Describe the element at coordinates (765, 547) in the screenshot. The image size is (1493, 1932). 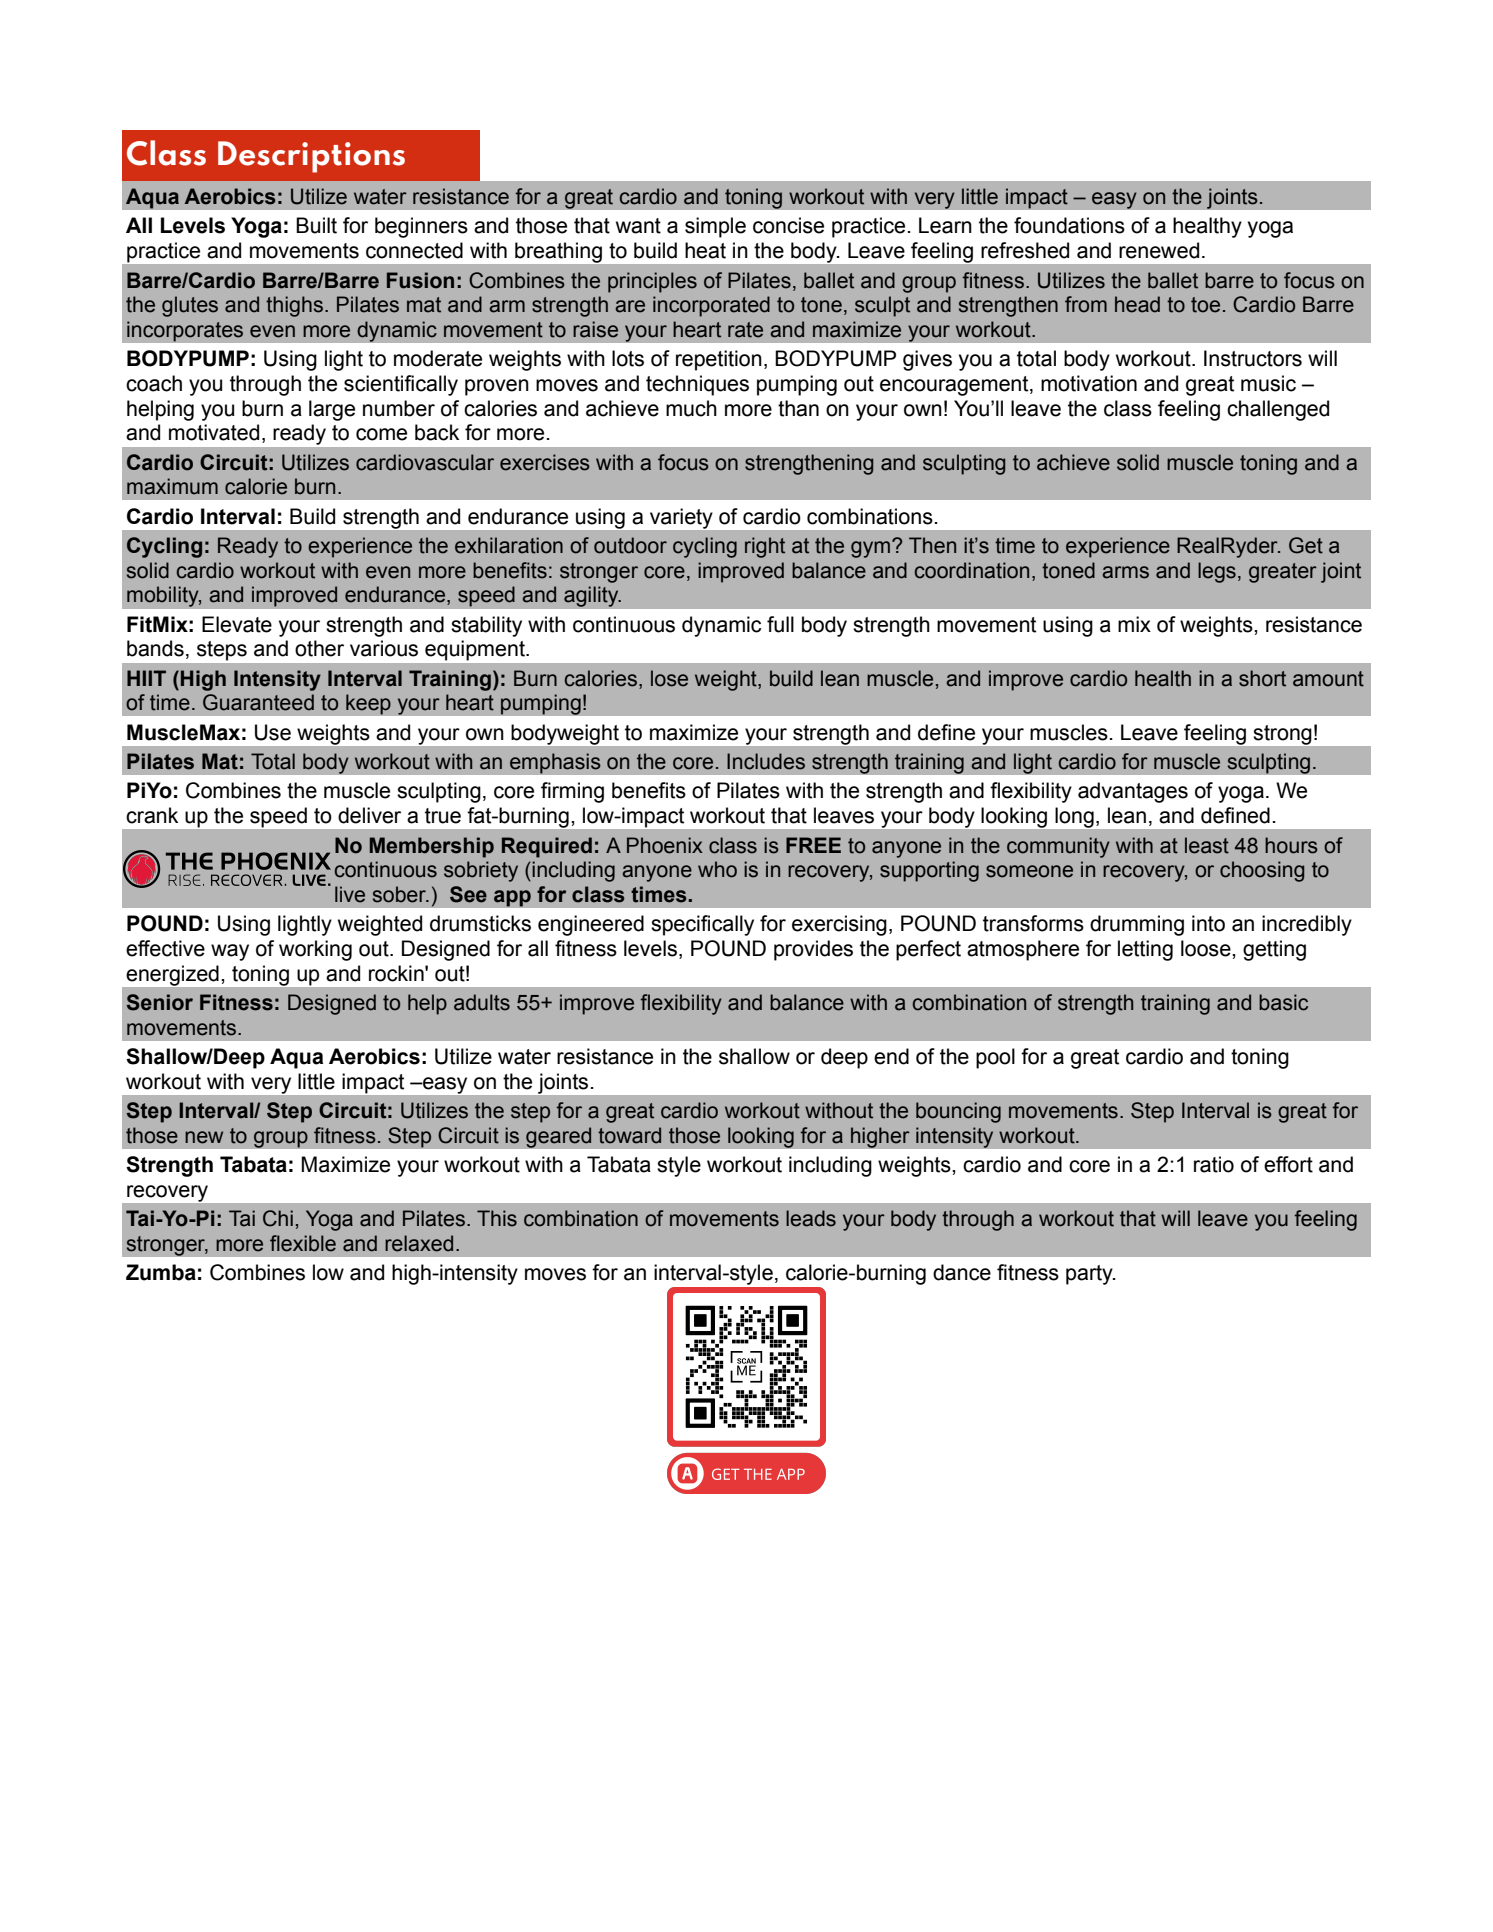
I see `right` at that location.
